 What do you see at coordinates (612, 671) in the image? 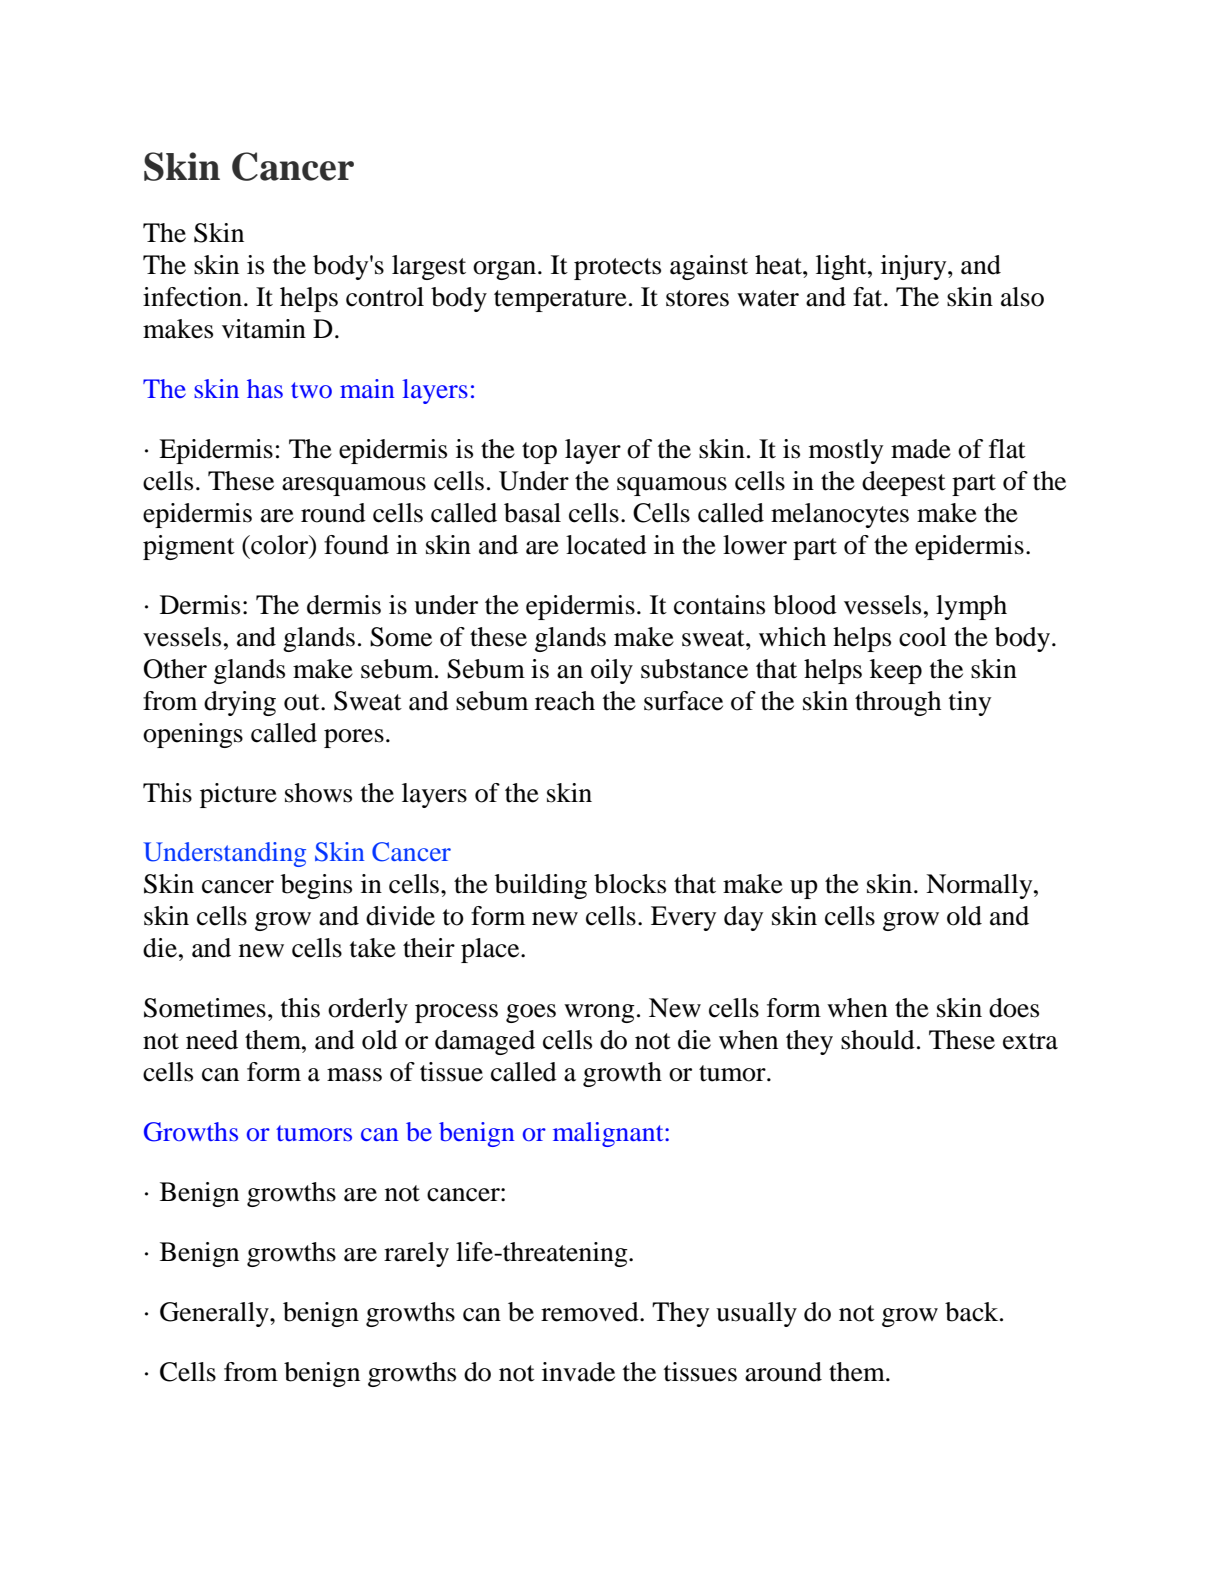
I see `oily` at bounding box center [612, 671].
